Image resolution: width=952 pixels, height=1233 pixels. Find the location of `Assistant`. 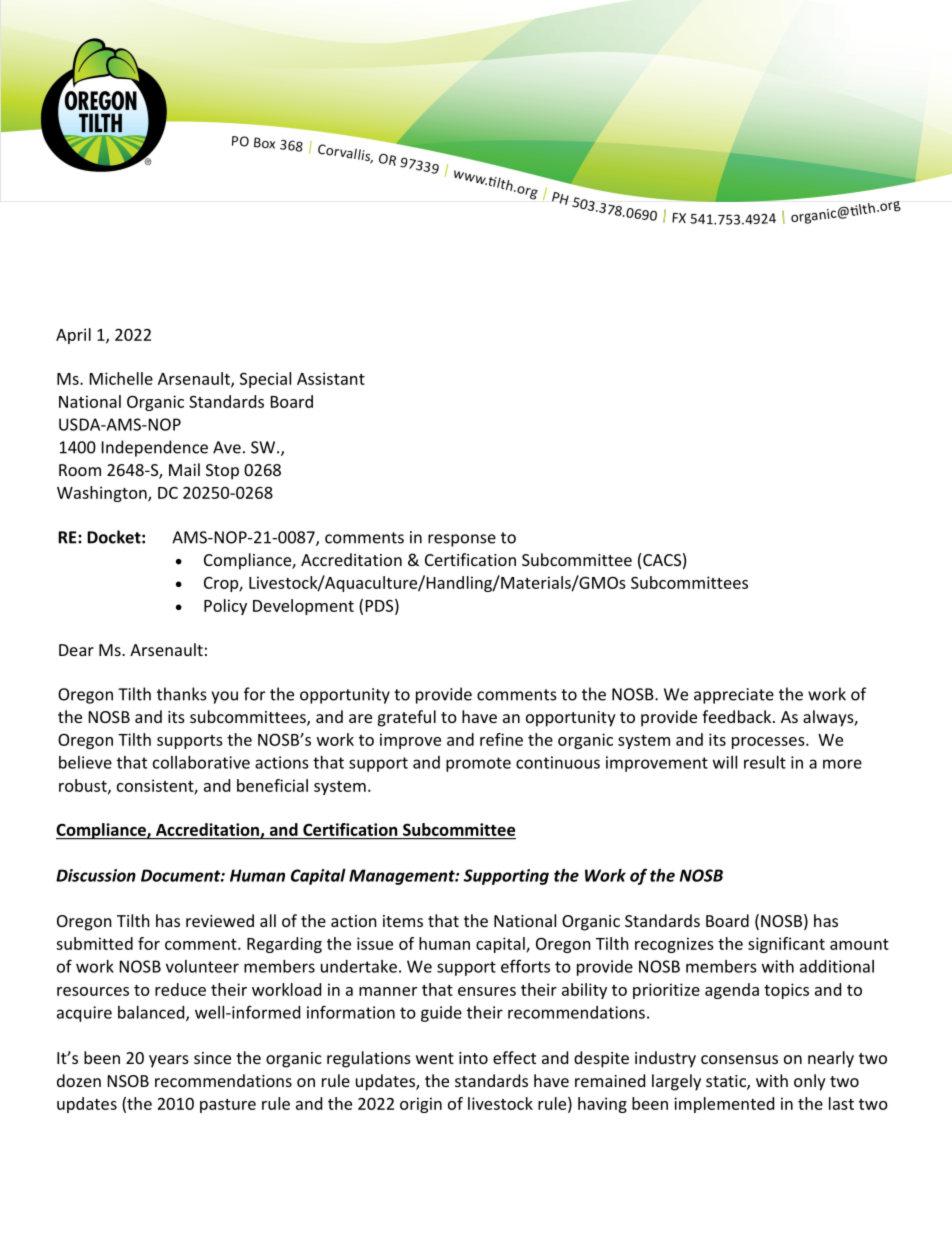

Assistant is located at coordinates (331, 378).
